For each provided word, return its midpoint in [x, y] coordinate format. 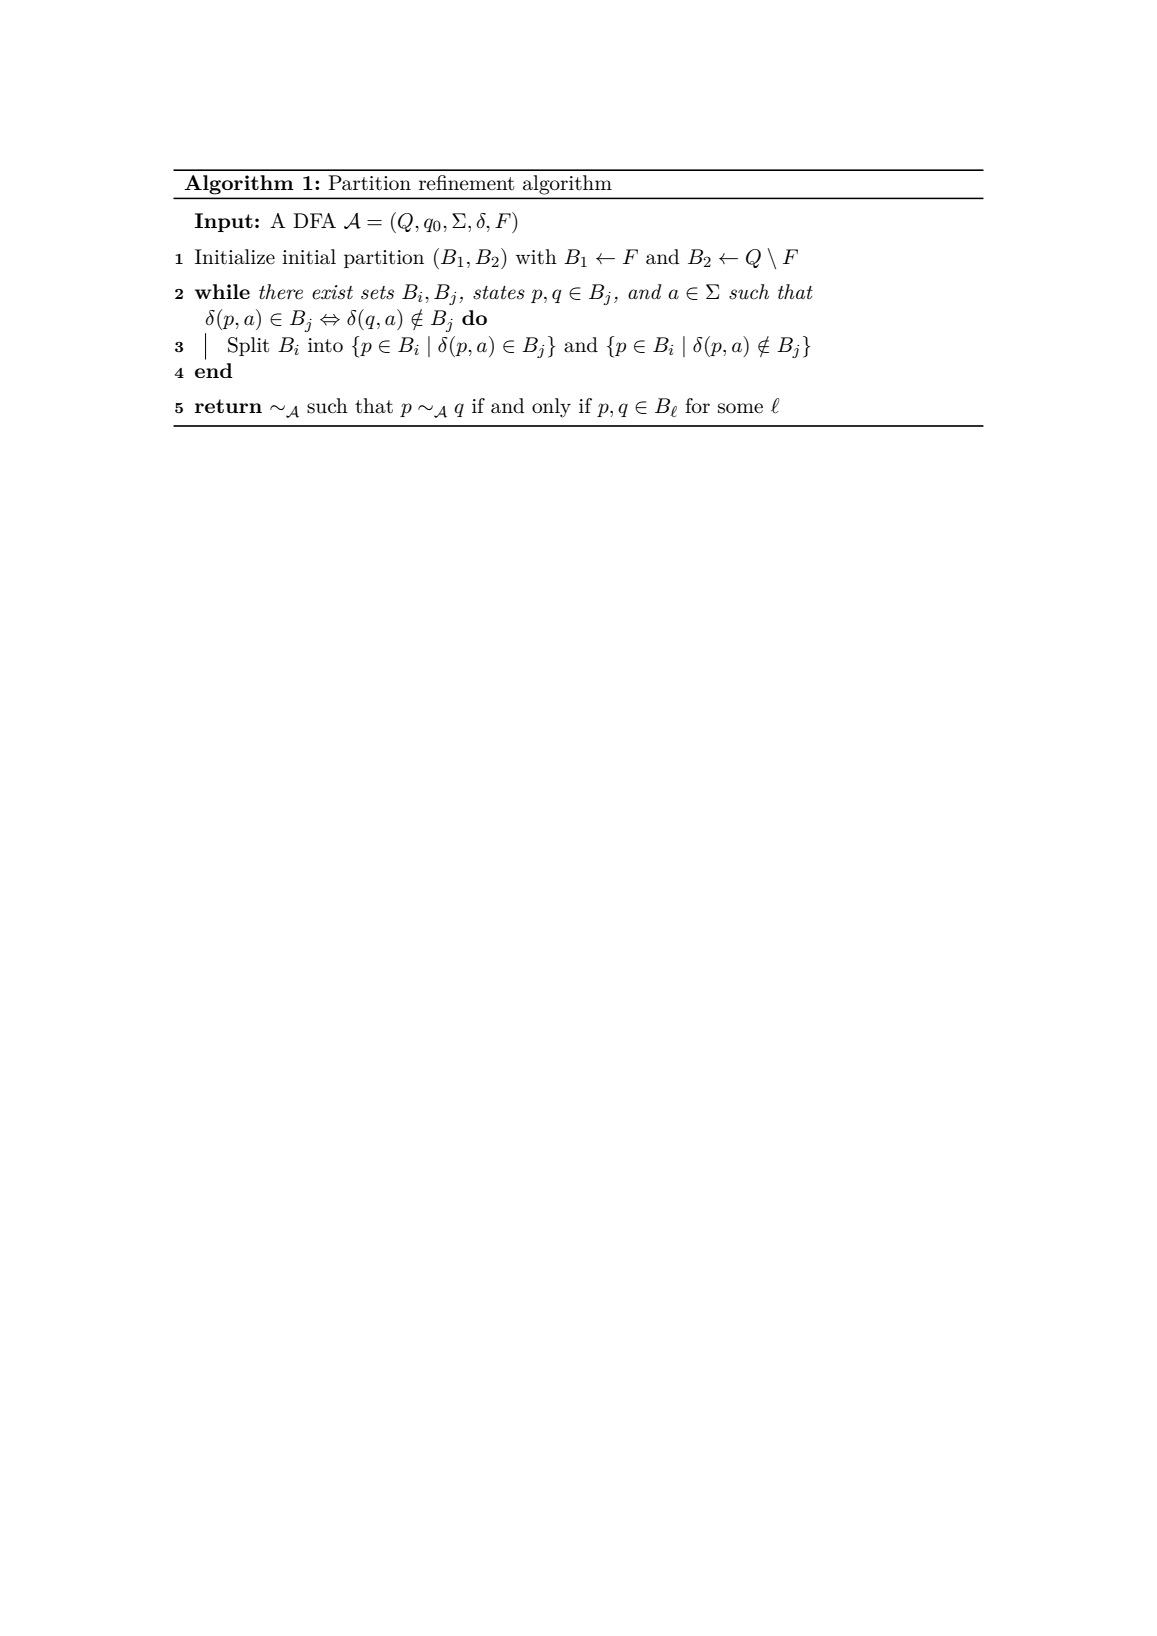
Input [224, 222]
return [228, 406]
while [222, 291]
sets [377, 293]
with [536, 257]
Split [248, 346]
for [697, 405]
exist [332, 292]
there [281, 292]
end [214, 370]
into [325, 345]
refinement [466, 183]
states [499, 293]
